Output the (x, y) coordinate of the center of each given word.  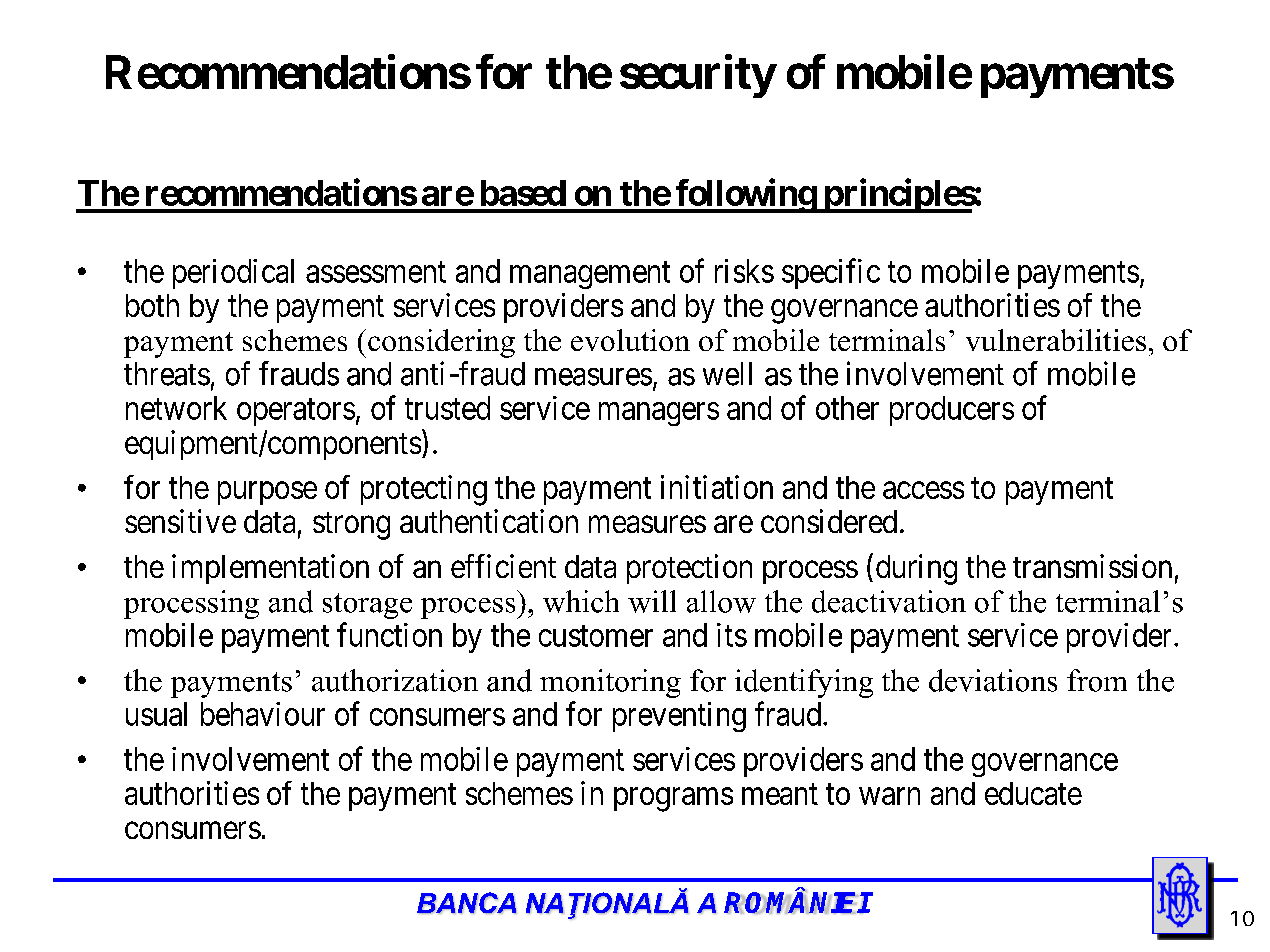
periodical (233, 274)
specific (831, 273)
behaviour (263, 714)
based (523, 193)
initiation (717, 487)
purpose (267, 493)
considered (829, 521)
